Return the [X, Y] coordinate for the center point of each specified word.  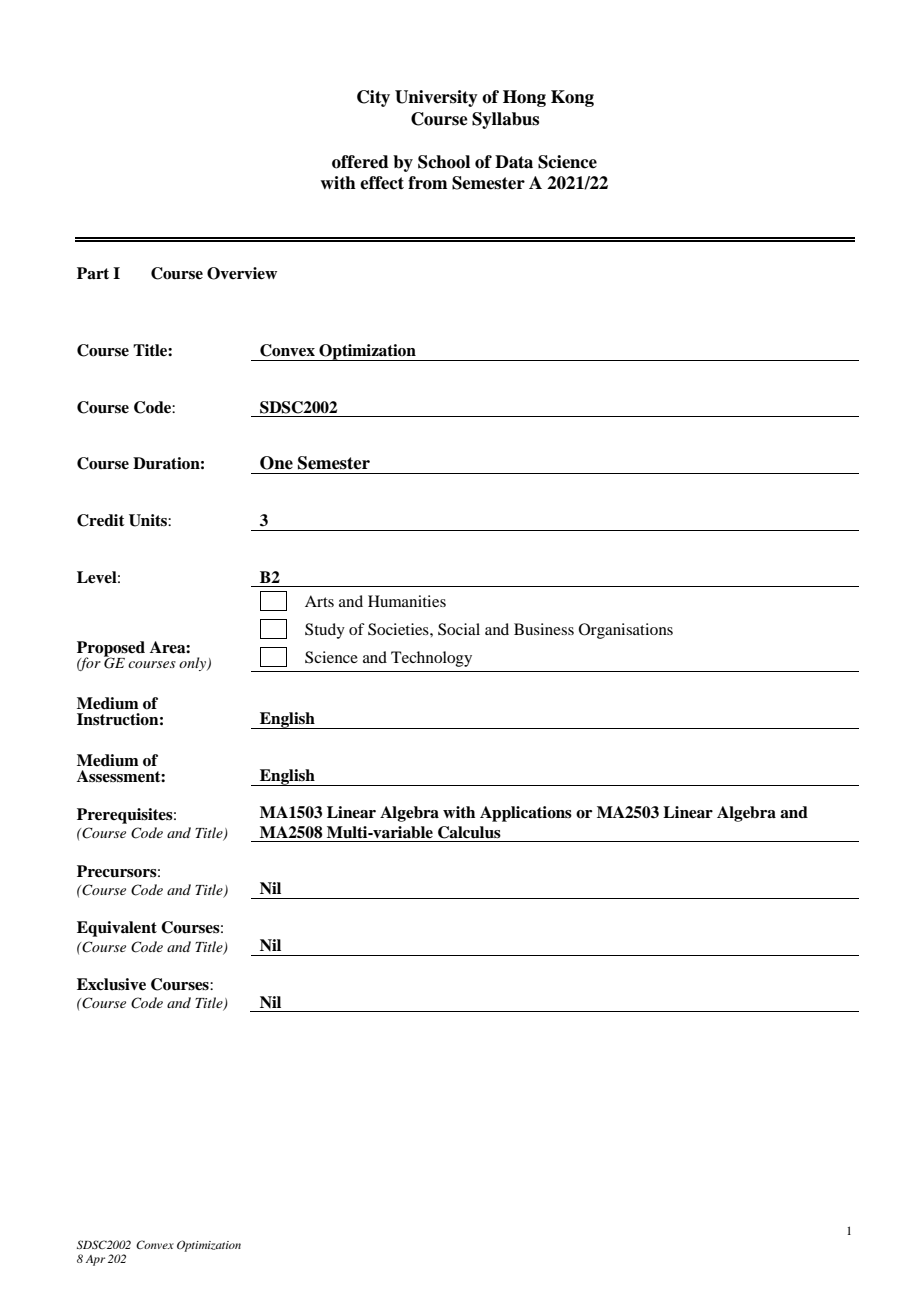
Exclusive [111, 984]
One [276, 463]
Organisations [626, 631]
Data [514, 162]
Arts [319, 601]
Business [544, 629]
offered [360, 162]
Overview [242, 273]
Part [93, 273]
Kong [572, 98]
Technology [431, 659]
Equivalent [117, 929]
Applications [526, 814]
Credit [101, 520]
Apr [95, 1260]
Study [325, 631]
